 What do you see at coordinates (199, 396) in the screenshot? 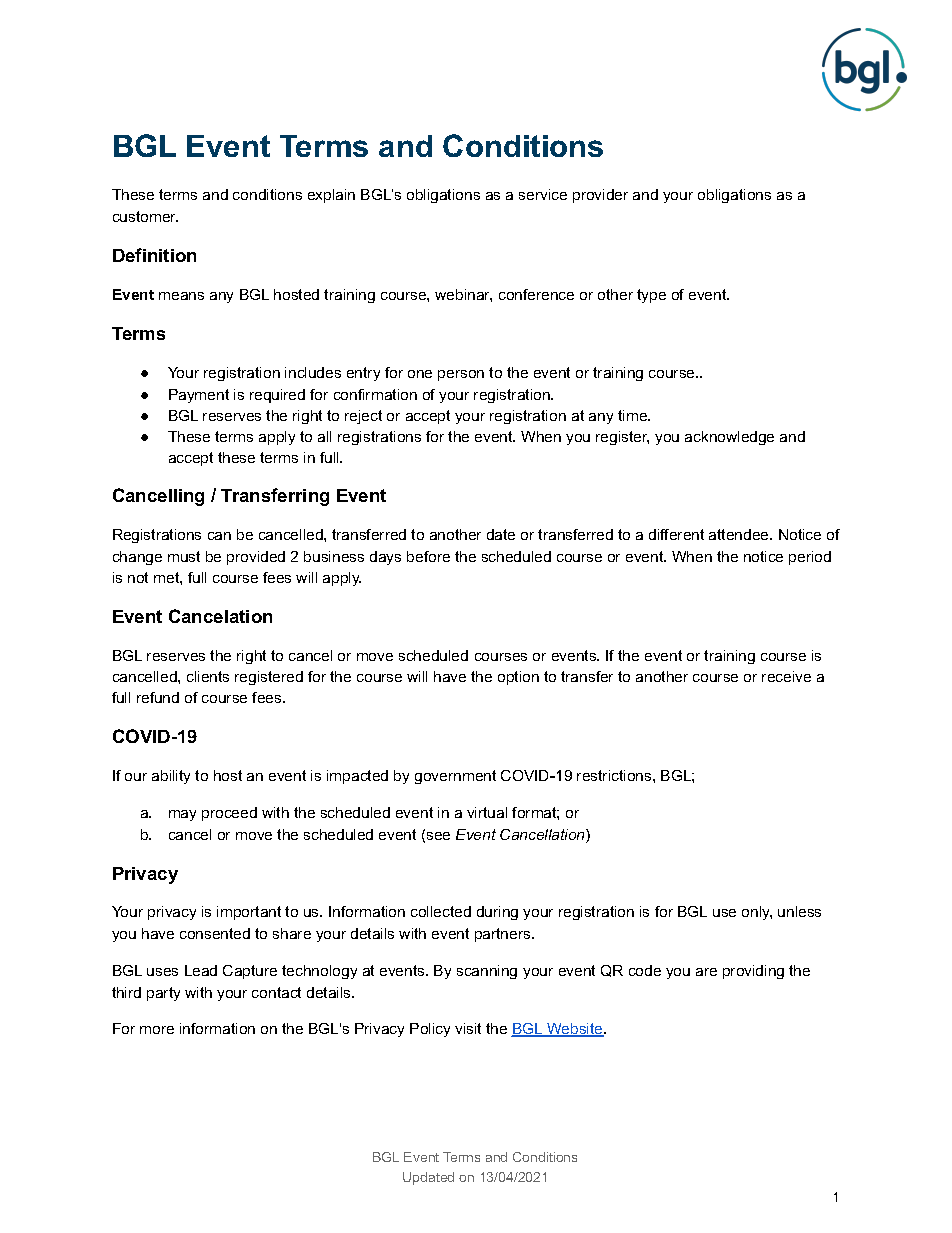
I see `Payment` at bounding box center [199, 396].
